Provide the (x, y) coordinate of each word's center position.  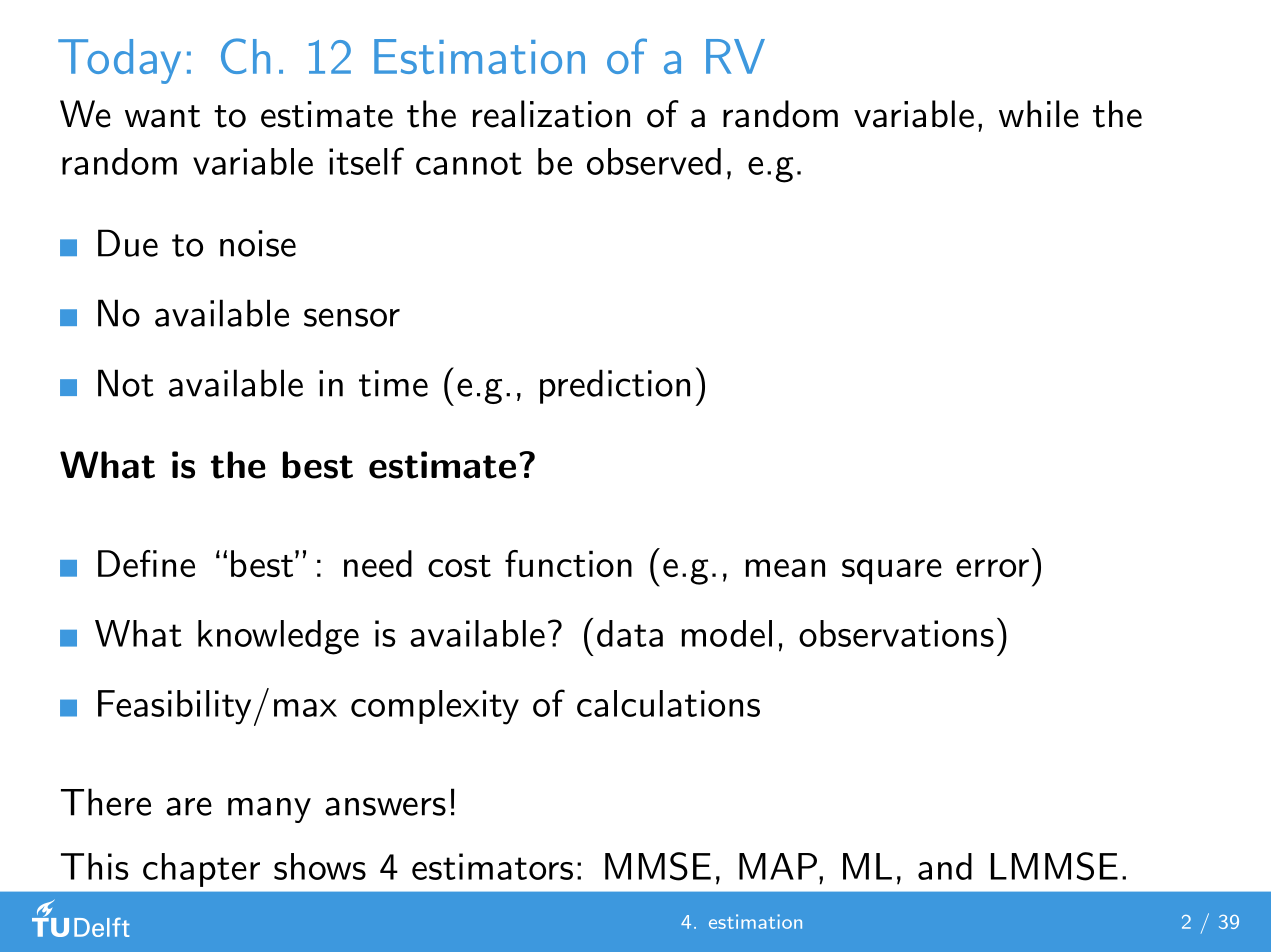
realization (551, 114)
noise (258, 243)
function (568, 563)
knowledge (278, 637)
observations (896, 633)
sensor (352, 317)
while (1039, 114)
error (992, 568)
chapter (201, 870)
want (162, 116)
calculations (668, 703)
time (393, 383)
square (892, 571)
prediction (615, 386)
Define (146, 563)
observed (654, 161)
